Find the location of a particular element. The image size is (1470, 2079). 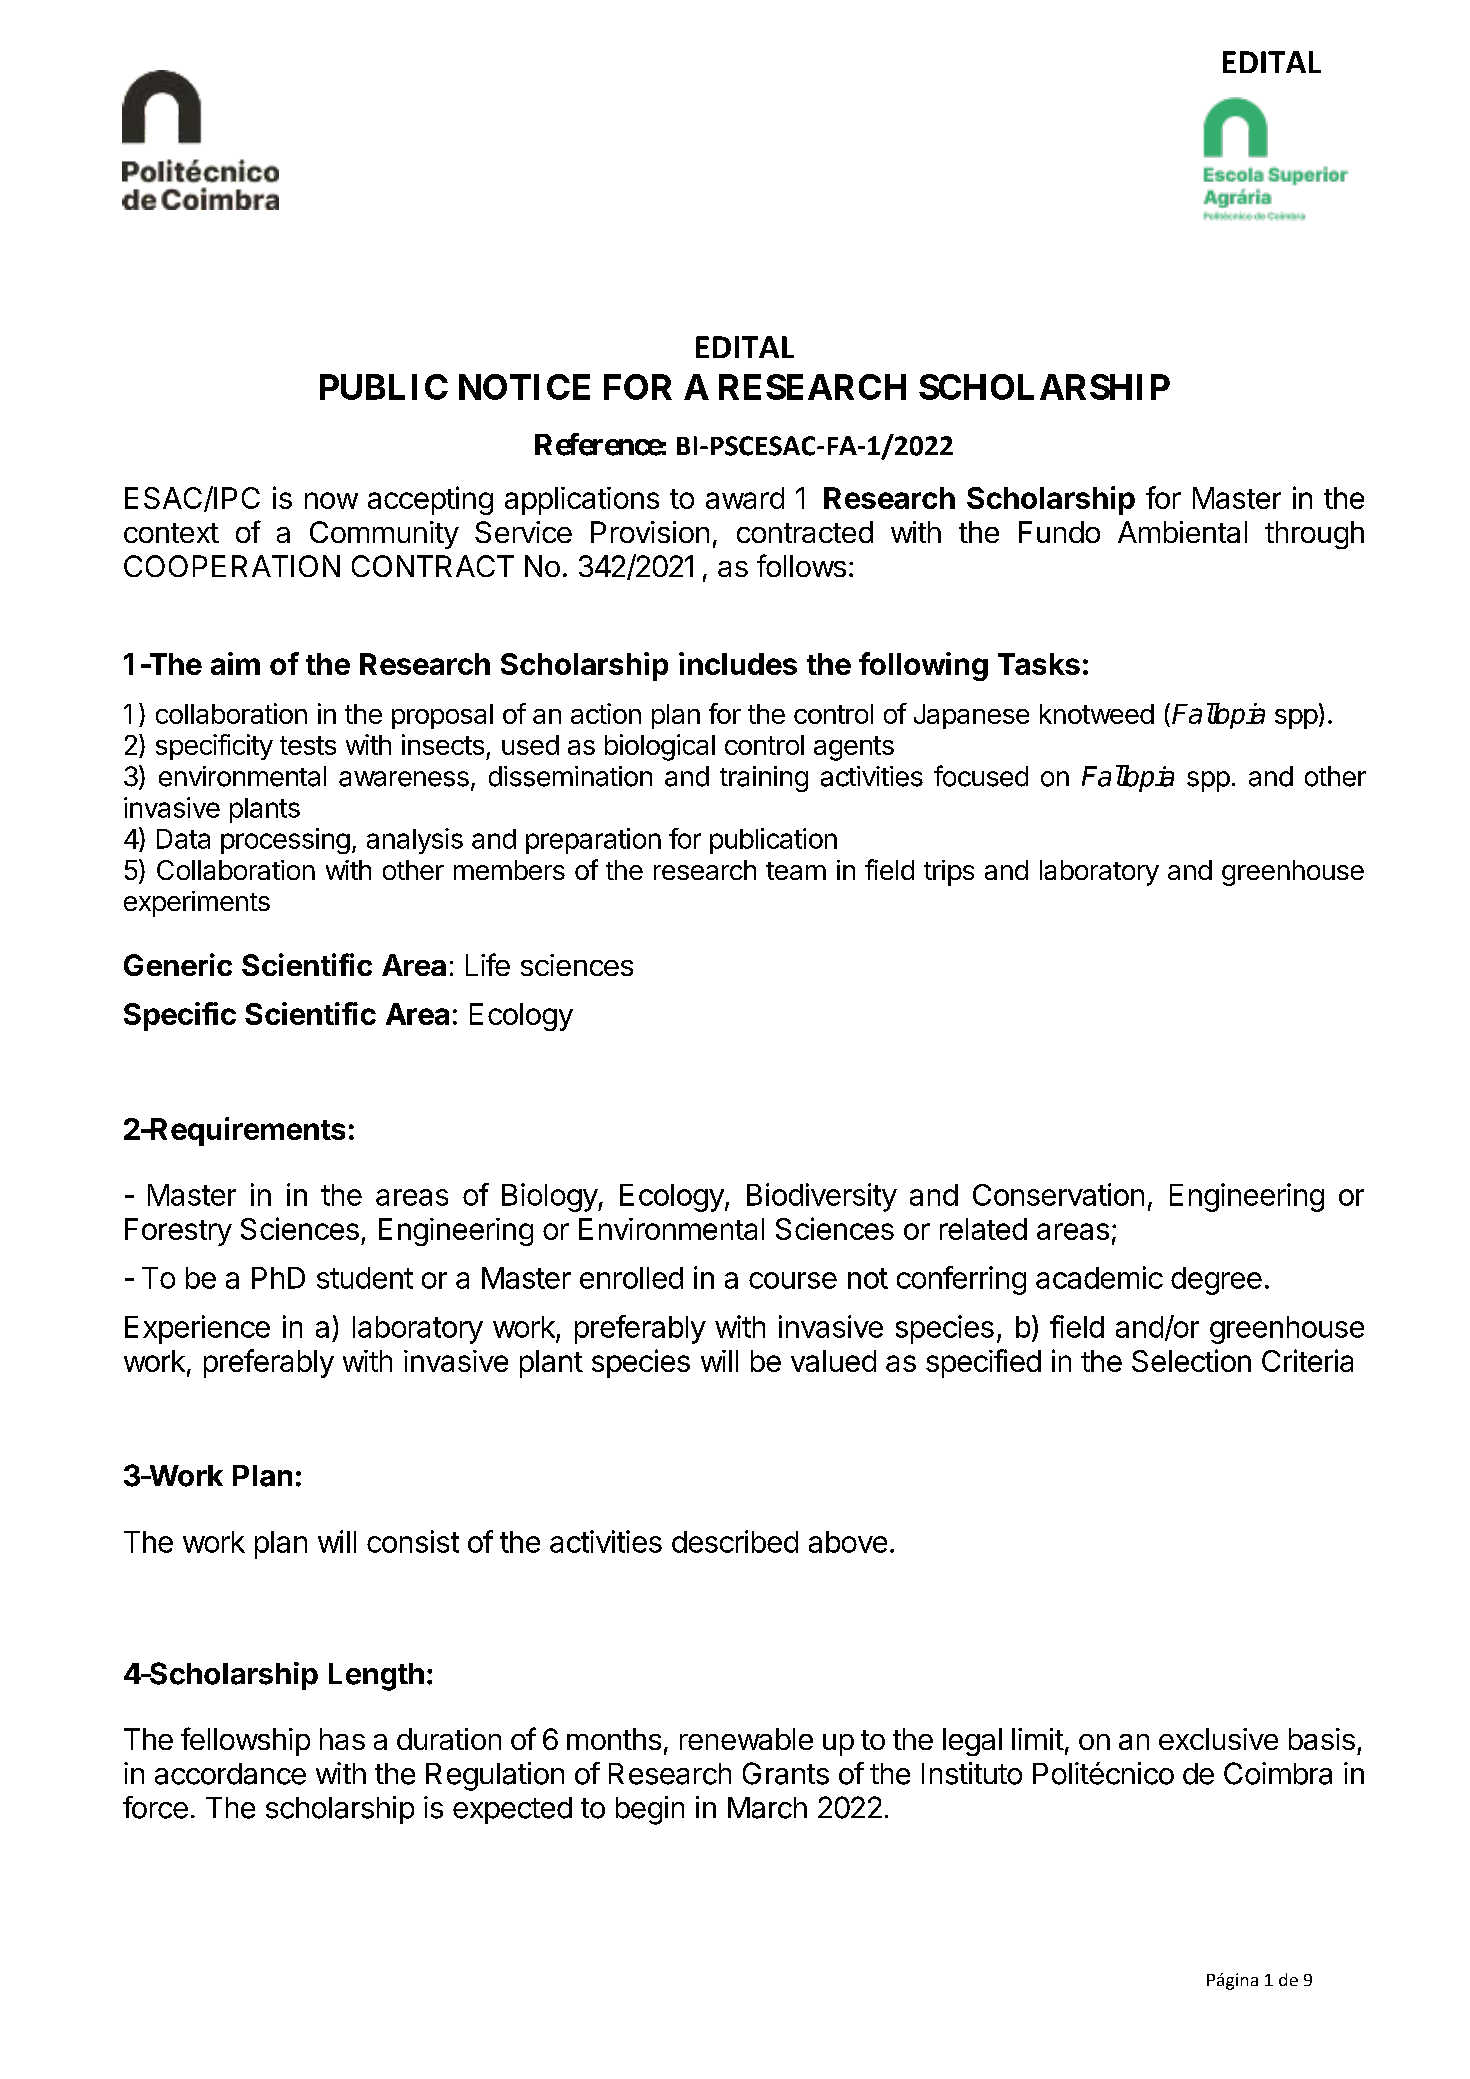

Selection is located at coordinates (1191, 1360).
